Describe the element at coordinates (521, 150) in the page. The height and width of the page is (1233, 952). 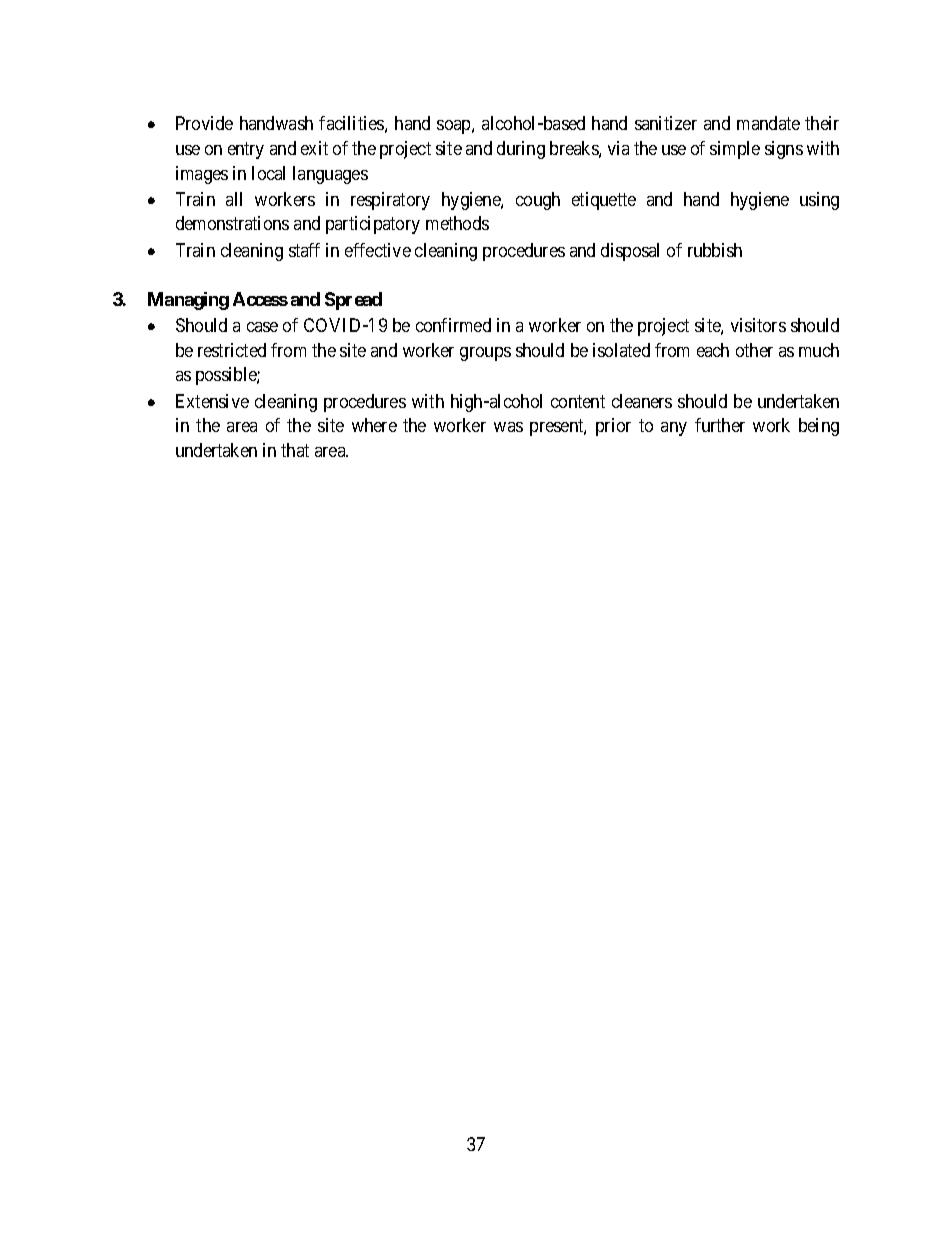
I see `during` at that location.
